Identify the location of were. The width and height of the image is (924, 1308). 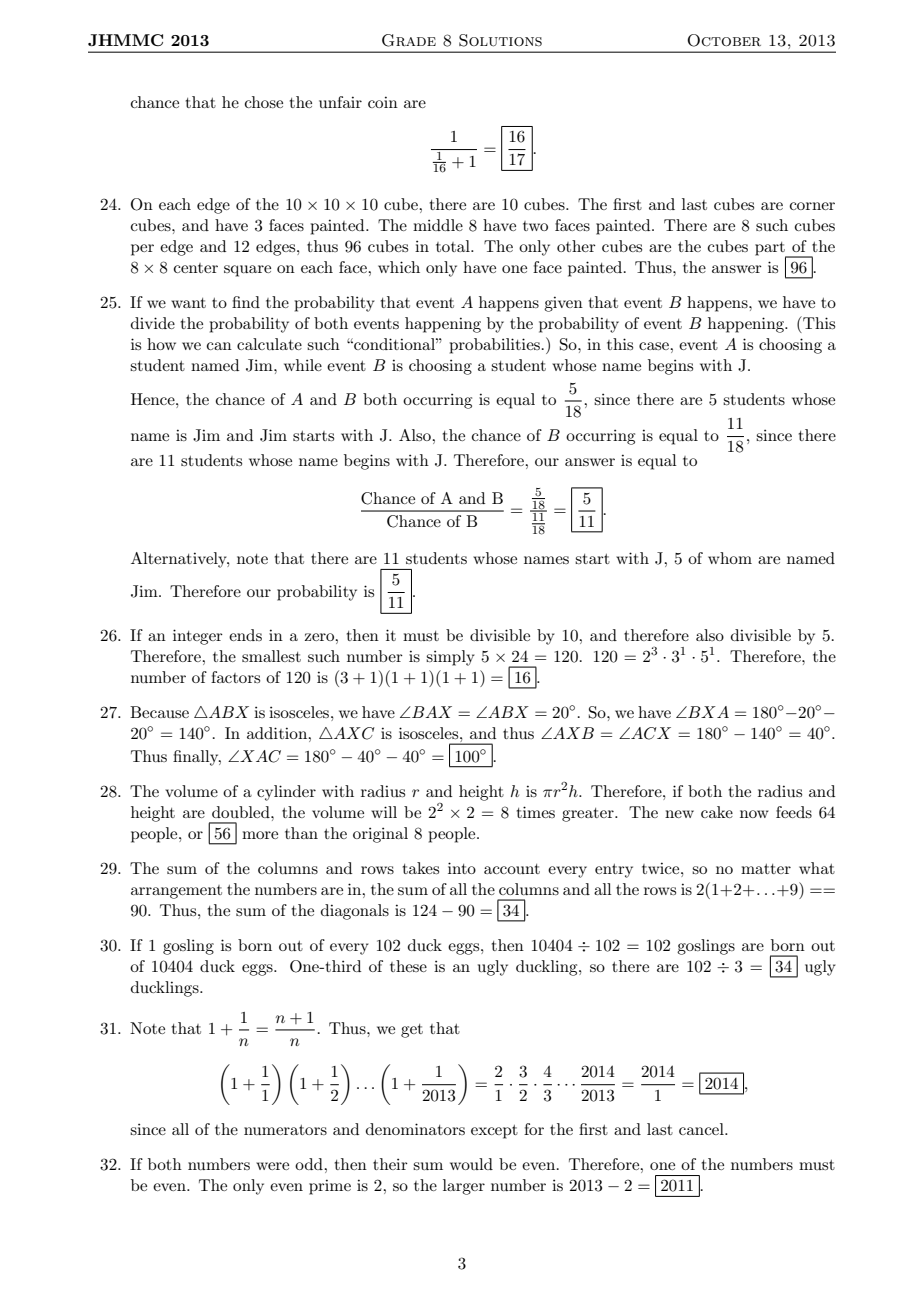
(272, 1166).
